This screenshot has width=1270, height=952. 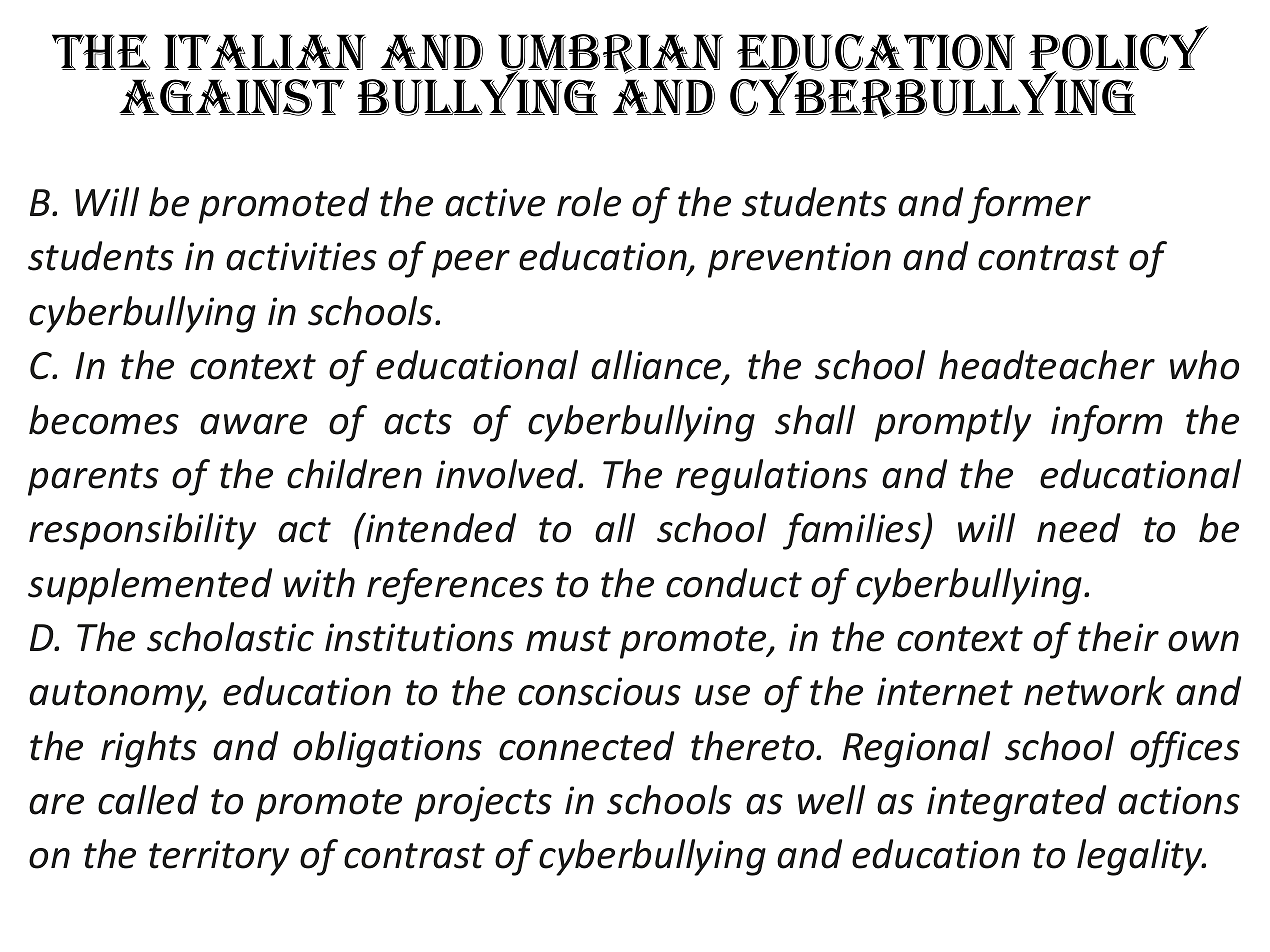 What do you see at coordinates (589, 202) in the screenshot?
I see `role` at bounding box center [589, 202].
